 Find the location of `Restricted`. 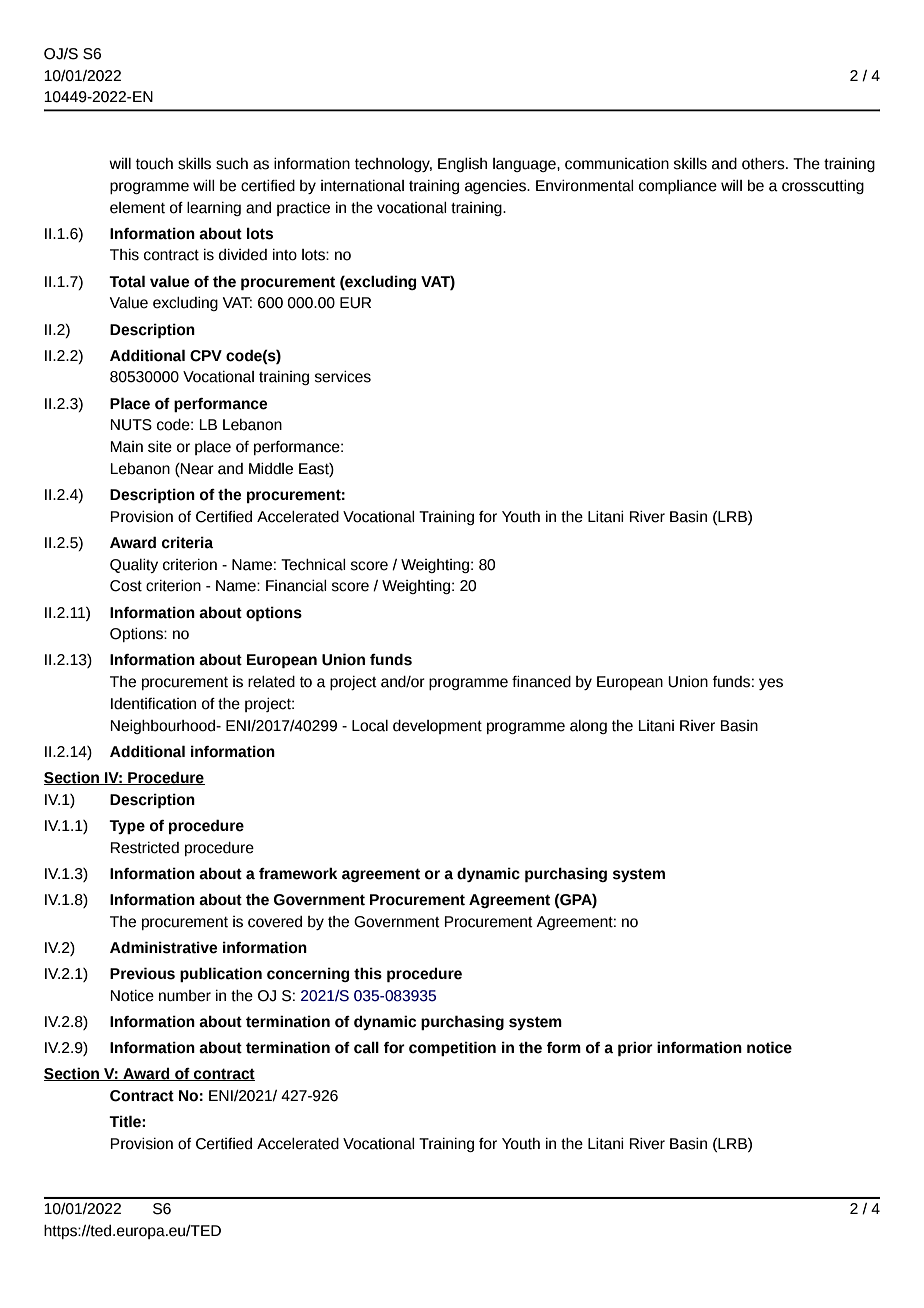

Restricted is located at coordinates (144, 848).
